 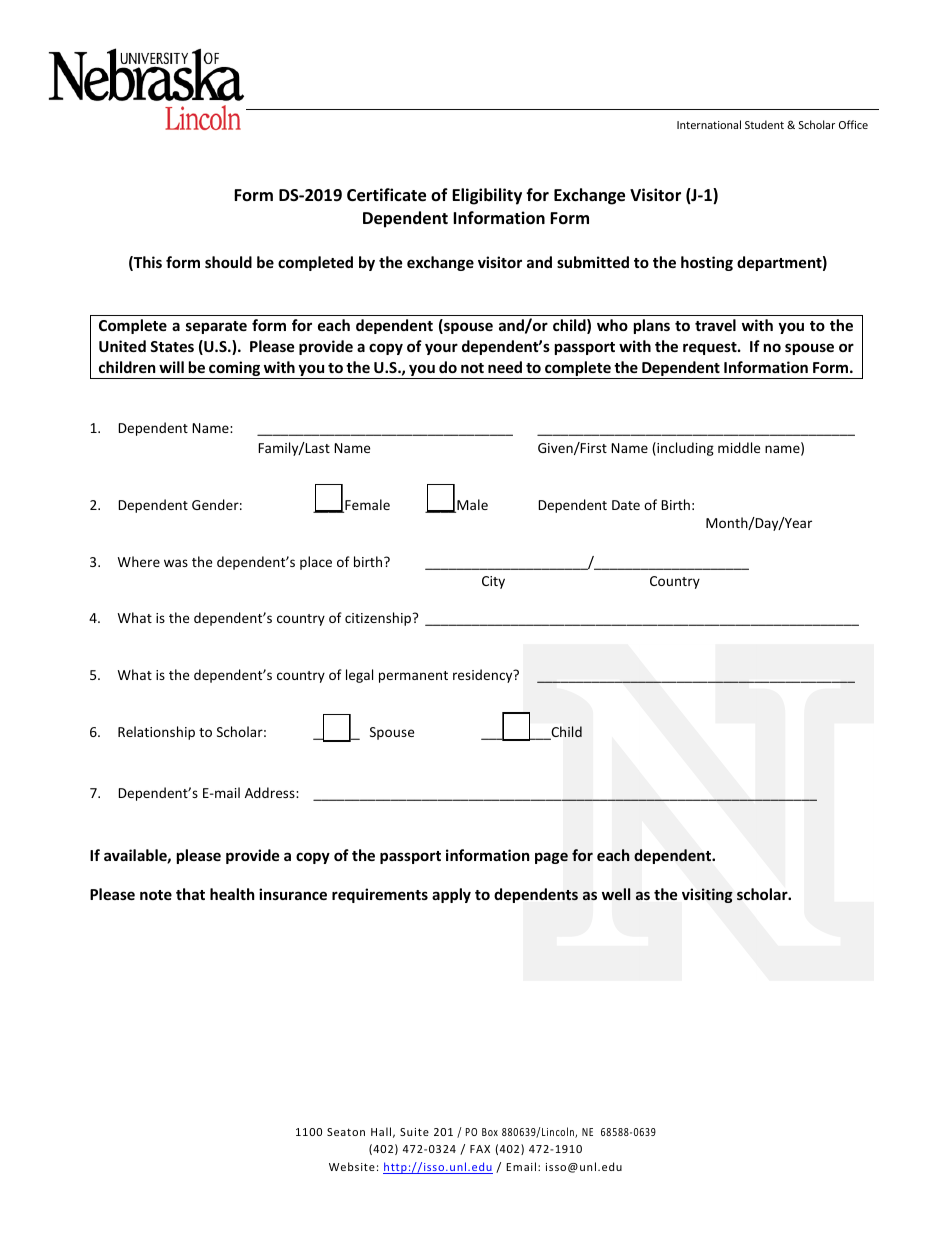 I want to click on Date, so click(x=626, y=505).
